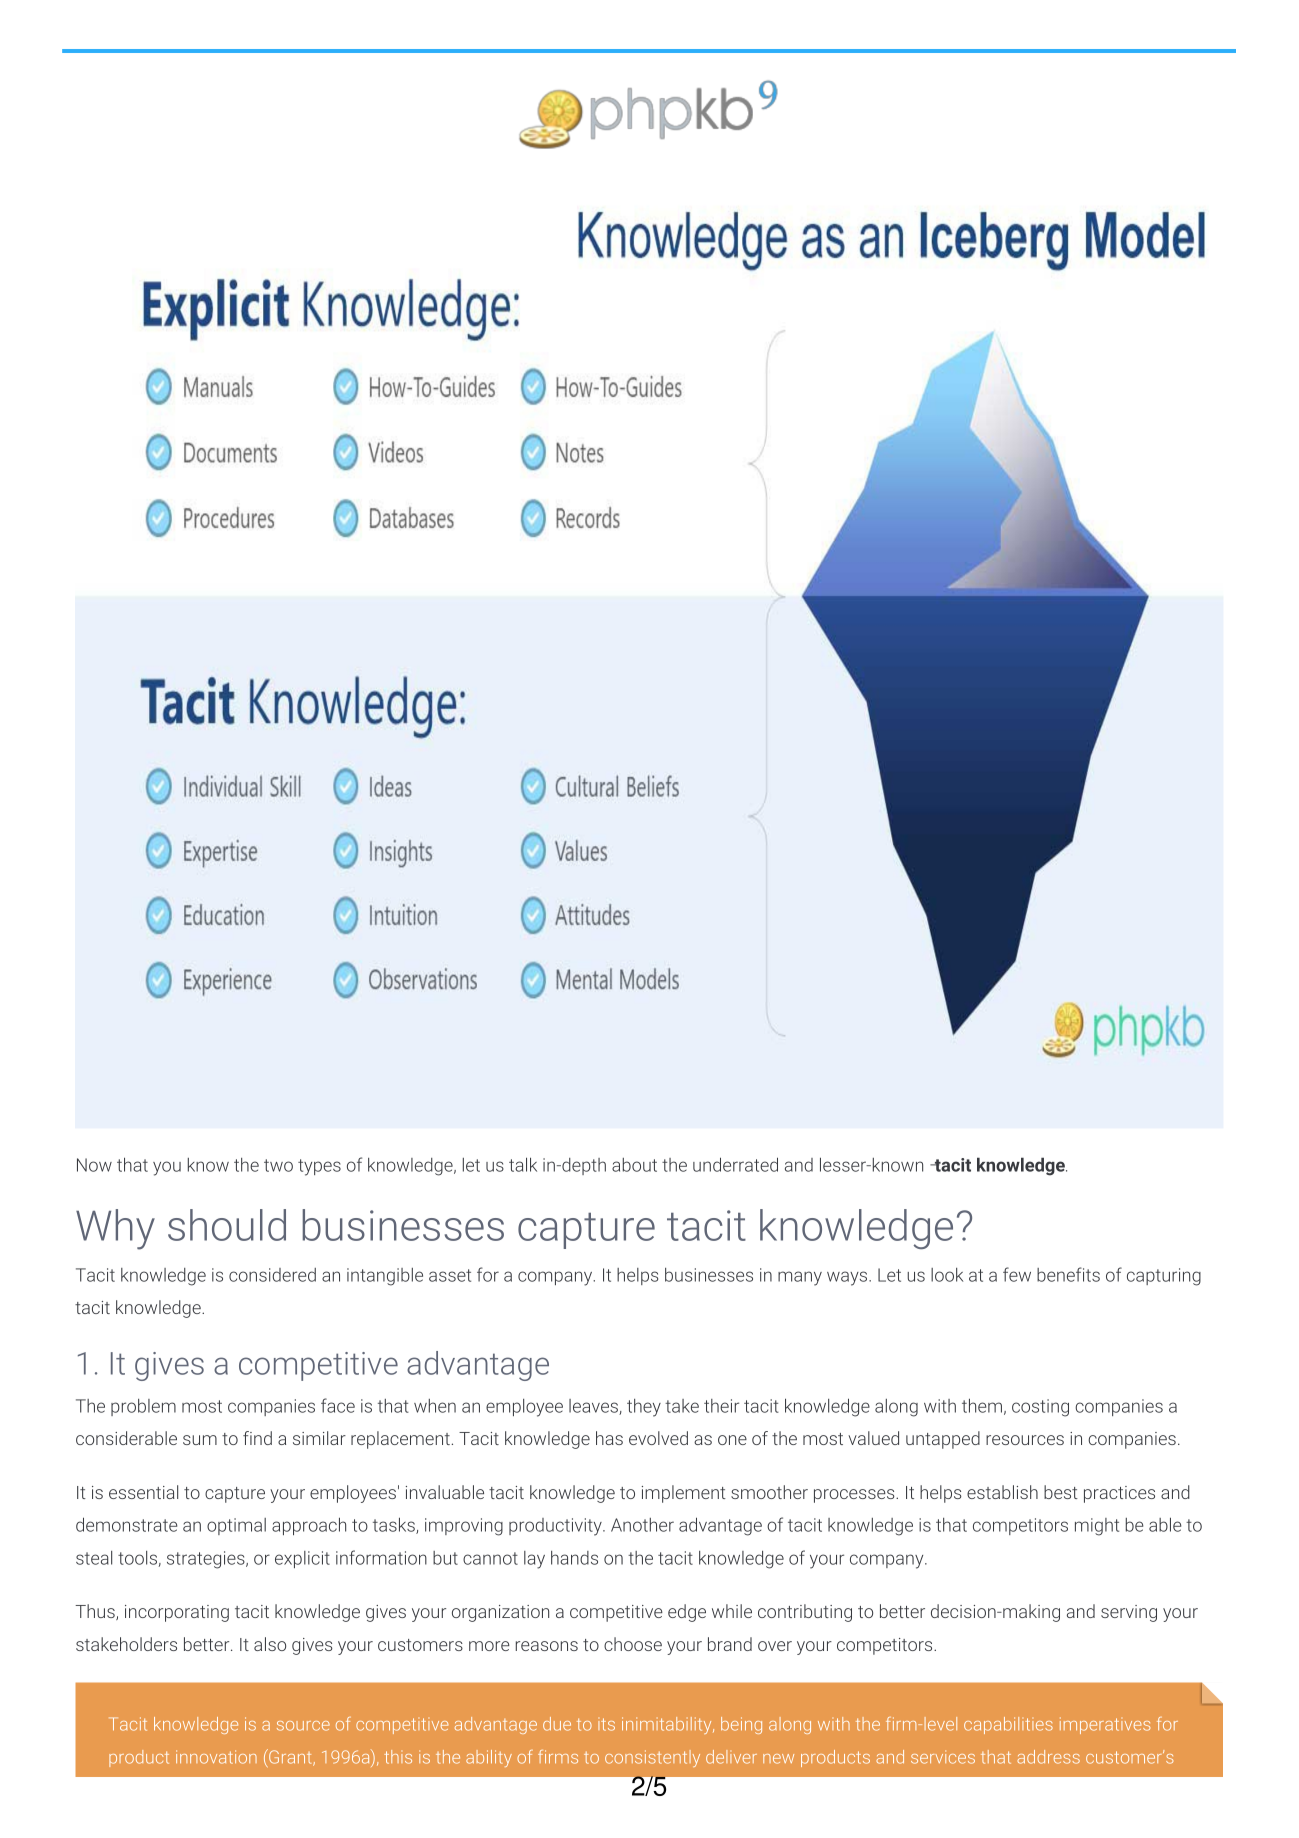 This page has height=1838, width=1299. I want to click on two, so click(278, 1165).
